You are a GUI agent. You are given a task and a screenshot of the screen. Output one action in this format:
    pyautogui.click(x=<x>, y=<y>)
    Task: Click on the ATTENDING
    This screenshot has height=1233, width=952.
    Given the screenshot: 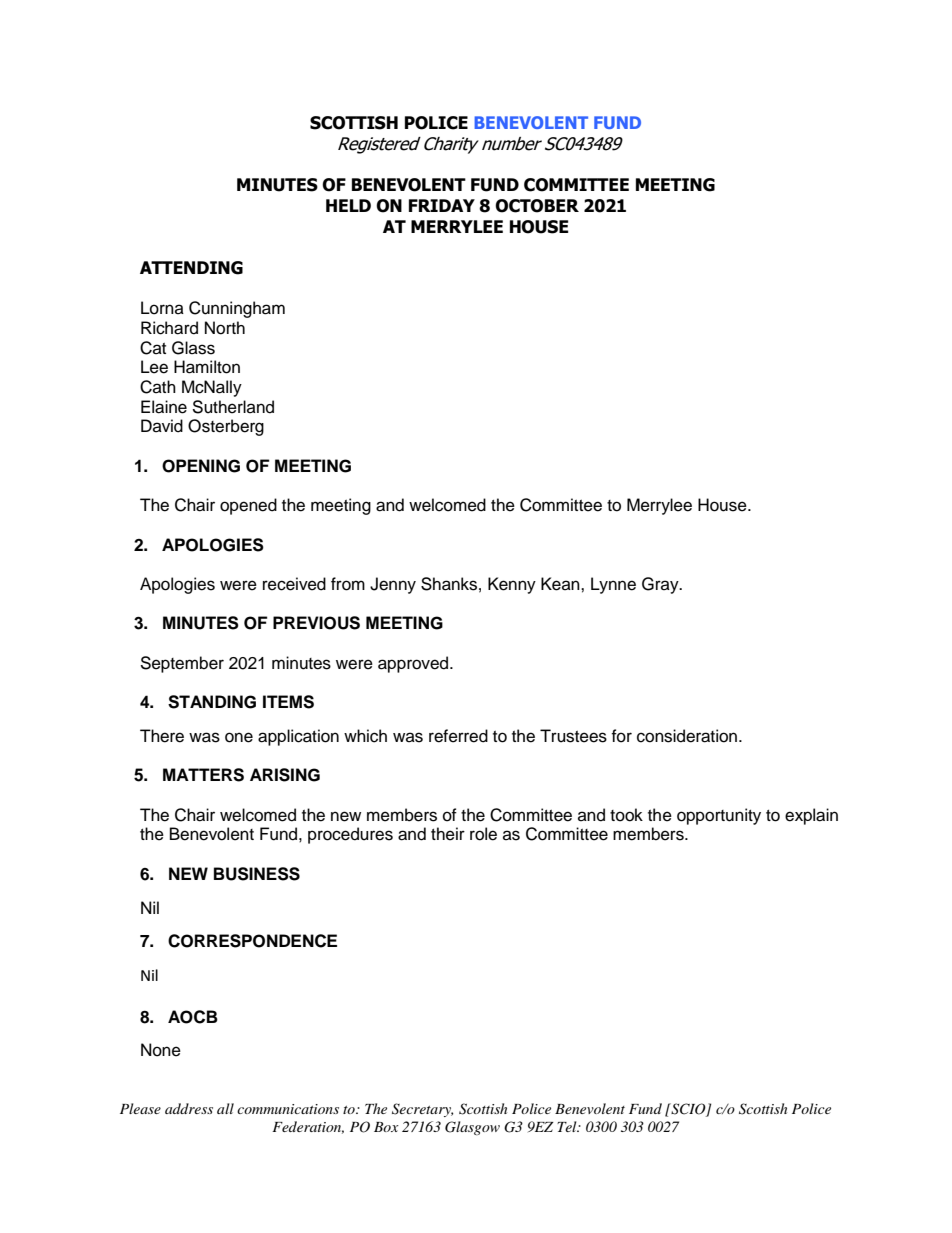 What is the action you would take?
    pyautogui.click(x=191, y=268)
